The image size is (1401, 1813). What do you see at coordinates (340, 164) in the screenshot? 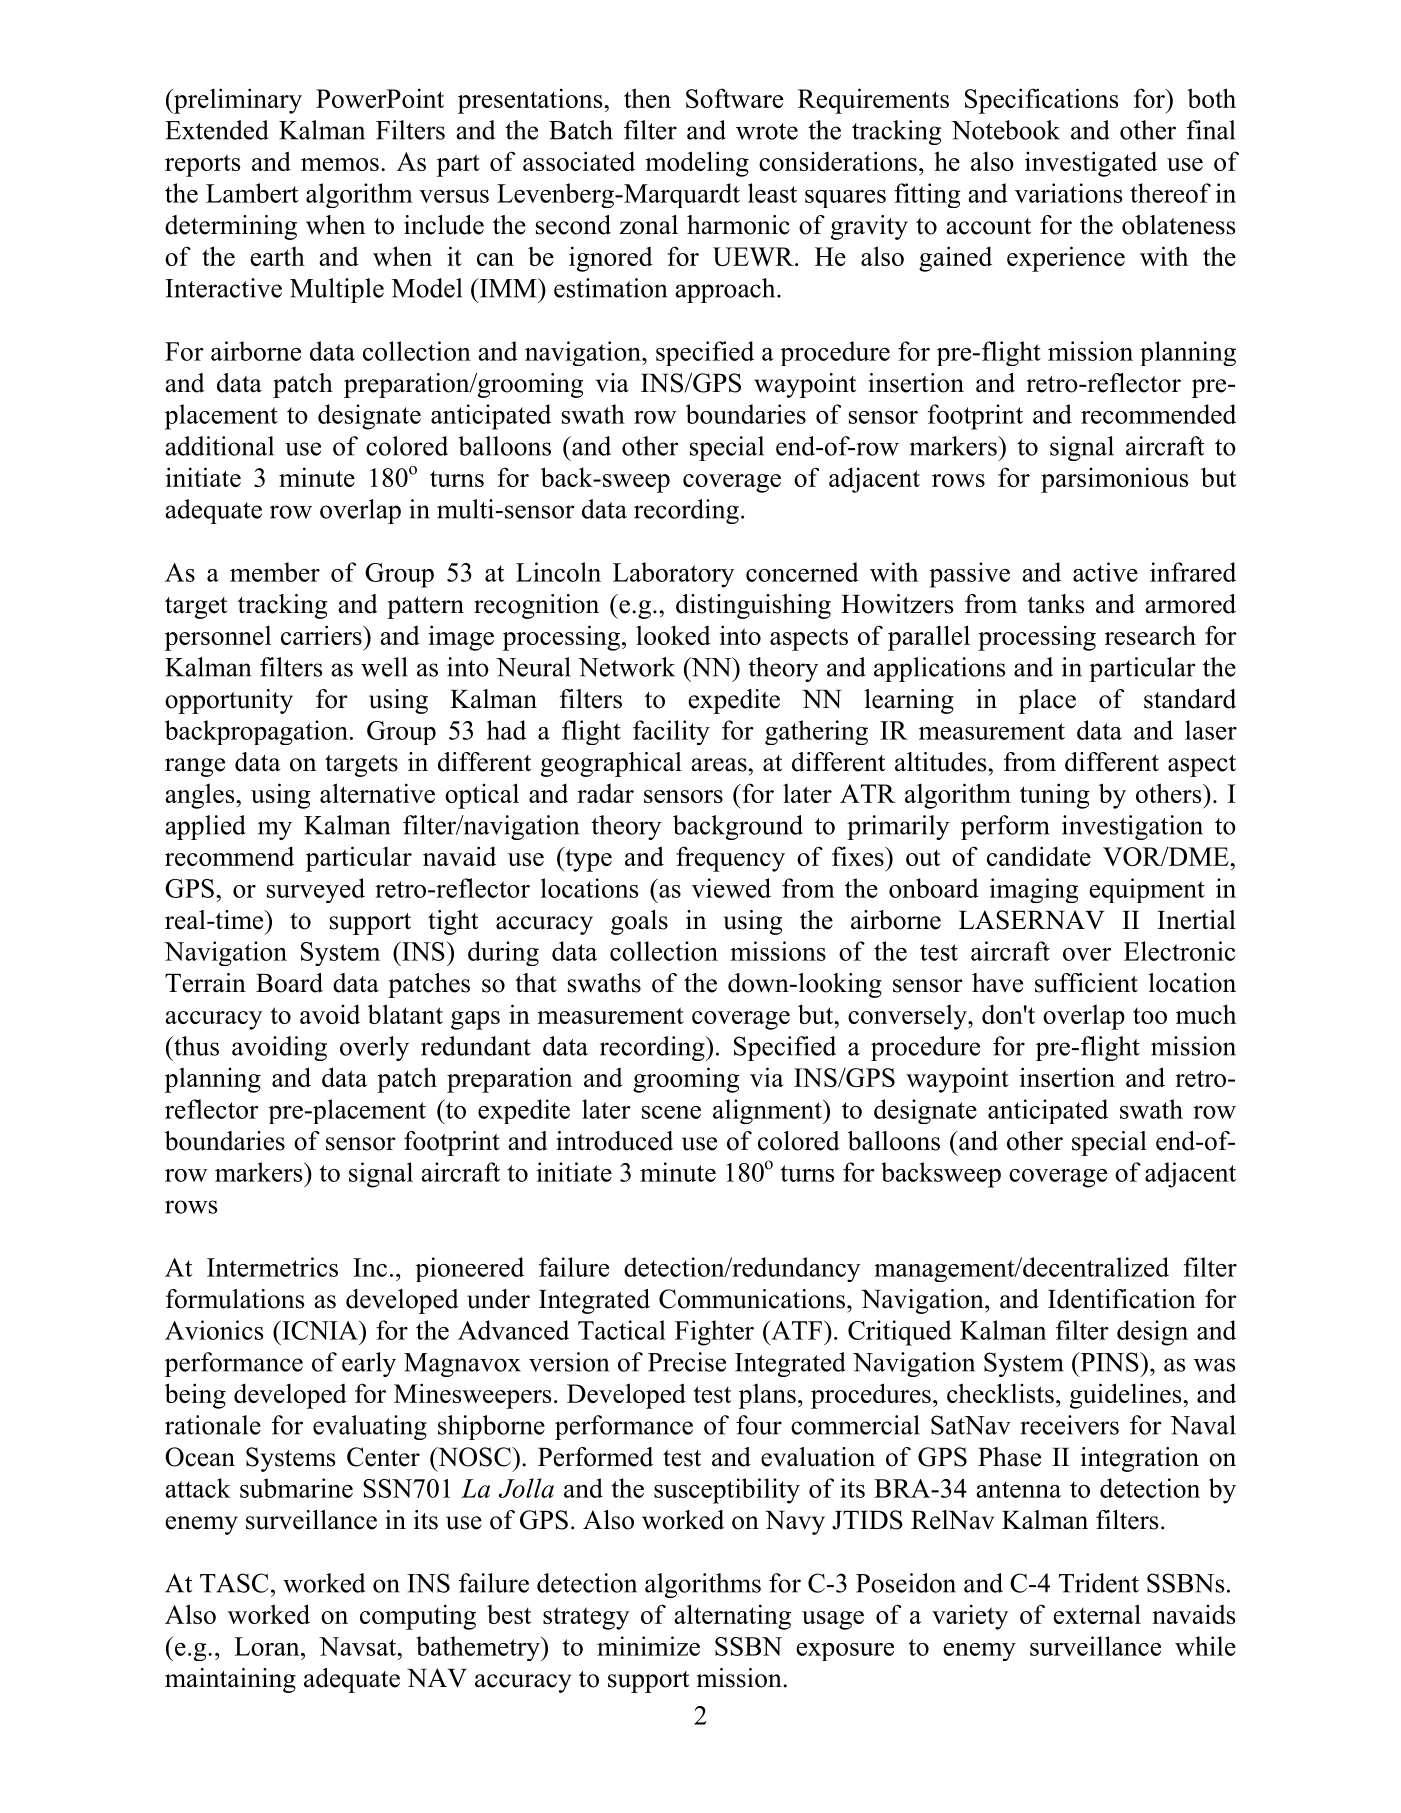
I see `memos` at bounding box center [340, 164].
